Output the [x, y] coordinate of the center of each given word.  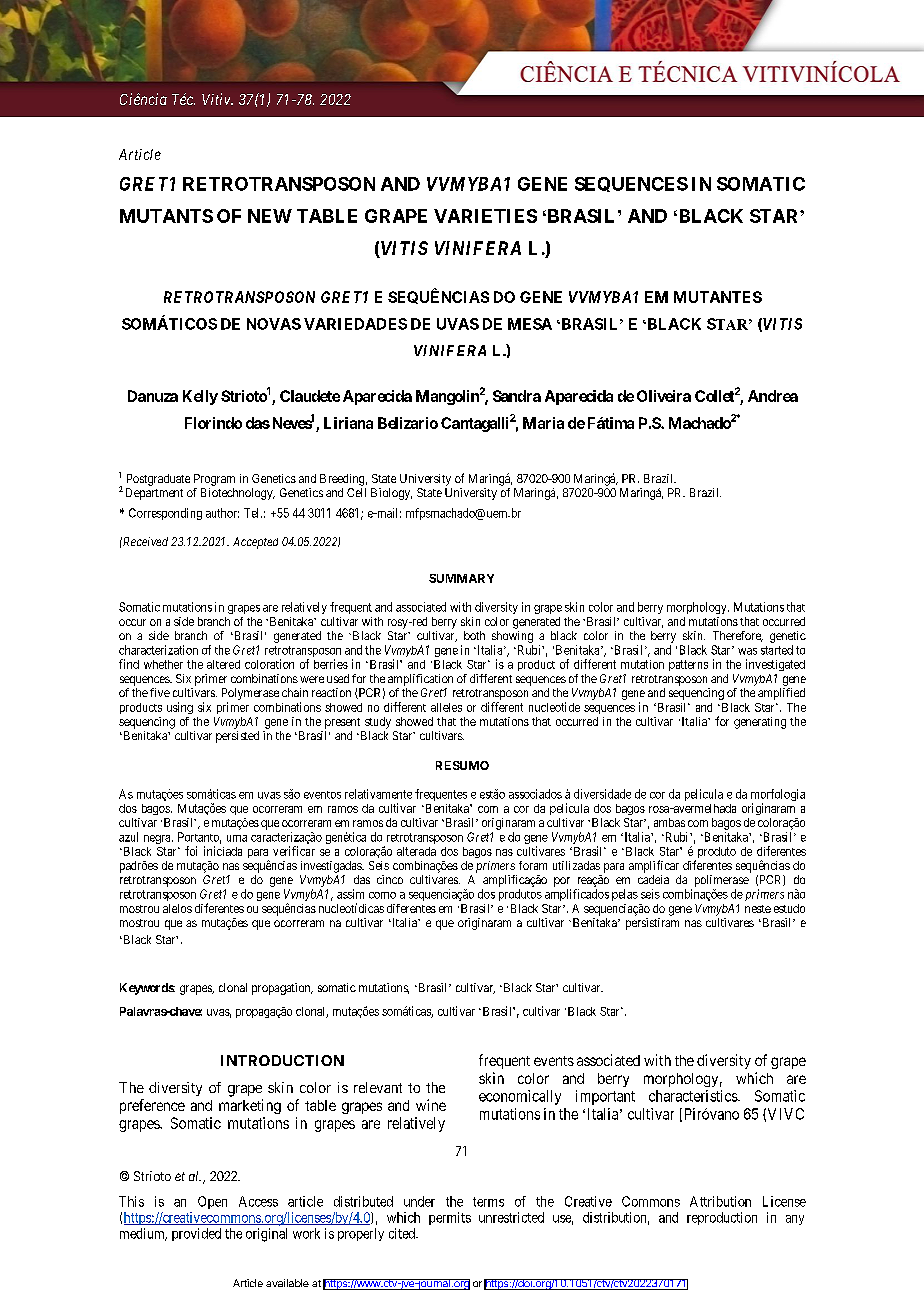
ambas [669, 822]
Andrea [773, 396]
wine [431, 1105]
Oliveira [664, 396]
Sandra [517, 396]
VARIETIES [485, 216]
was [747, 651]
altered [223, 664]
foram [533, 865]
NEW [270, 216]
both [474, 635]
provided [196, 1234]
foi [191, 851]
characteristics [694, 1096]
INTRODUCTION [282, 1060]
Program [214, 480]
